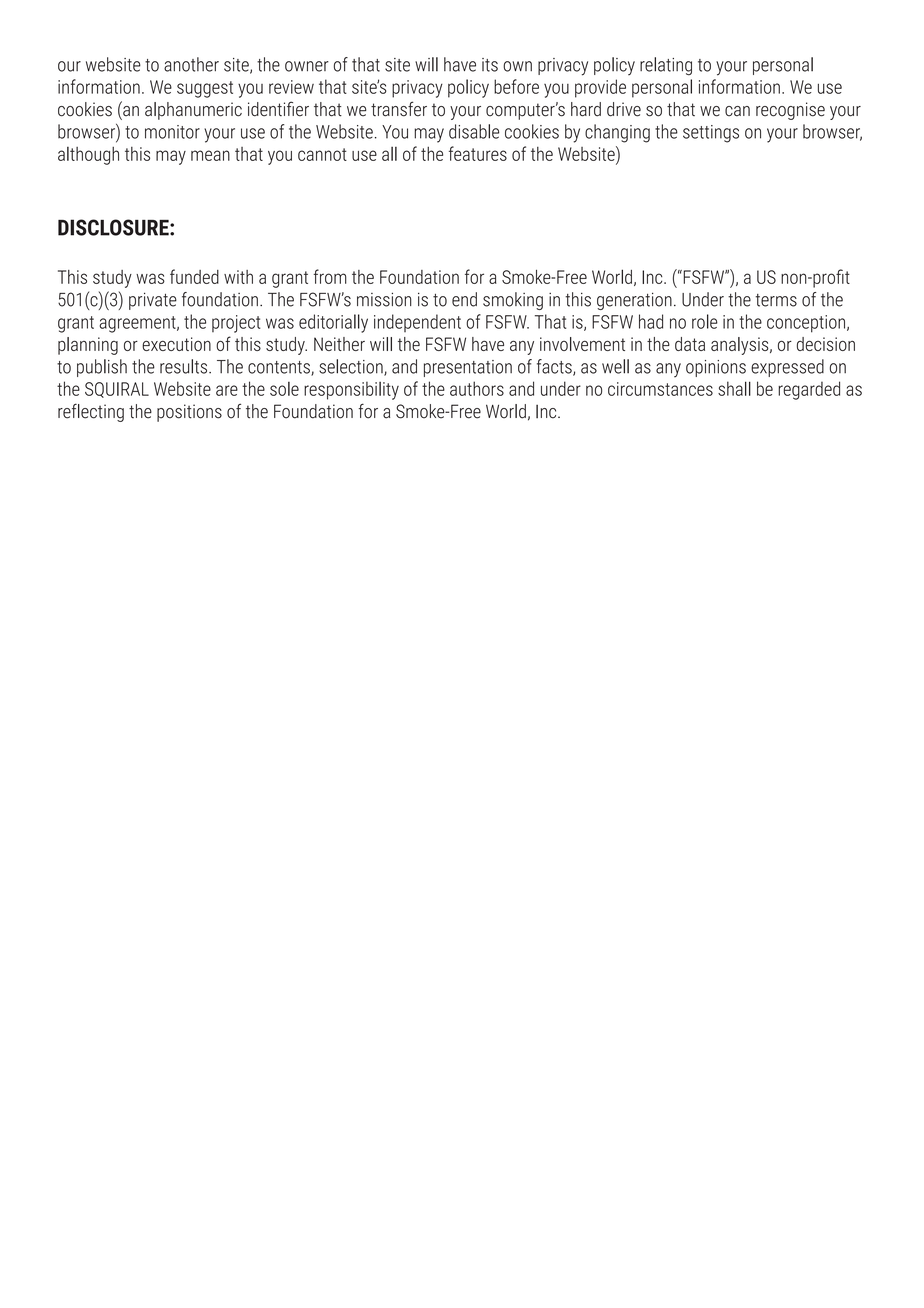 The image size is (924, 1308). Describe the element at coordinates (194, 276) in the document. I see `funded` at that location.
